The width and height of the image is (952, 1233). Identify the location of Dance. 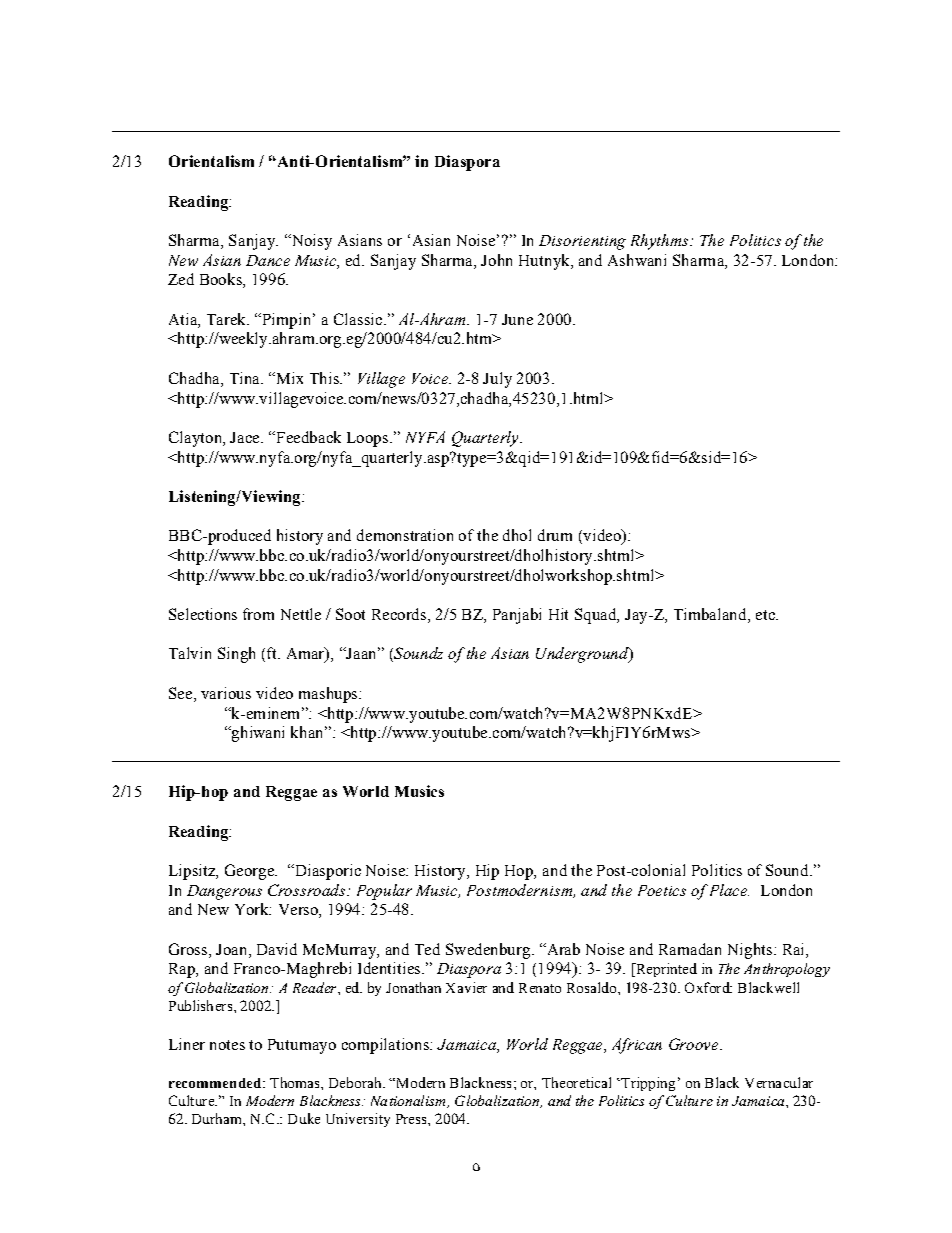
(268, 260).
